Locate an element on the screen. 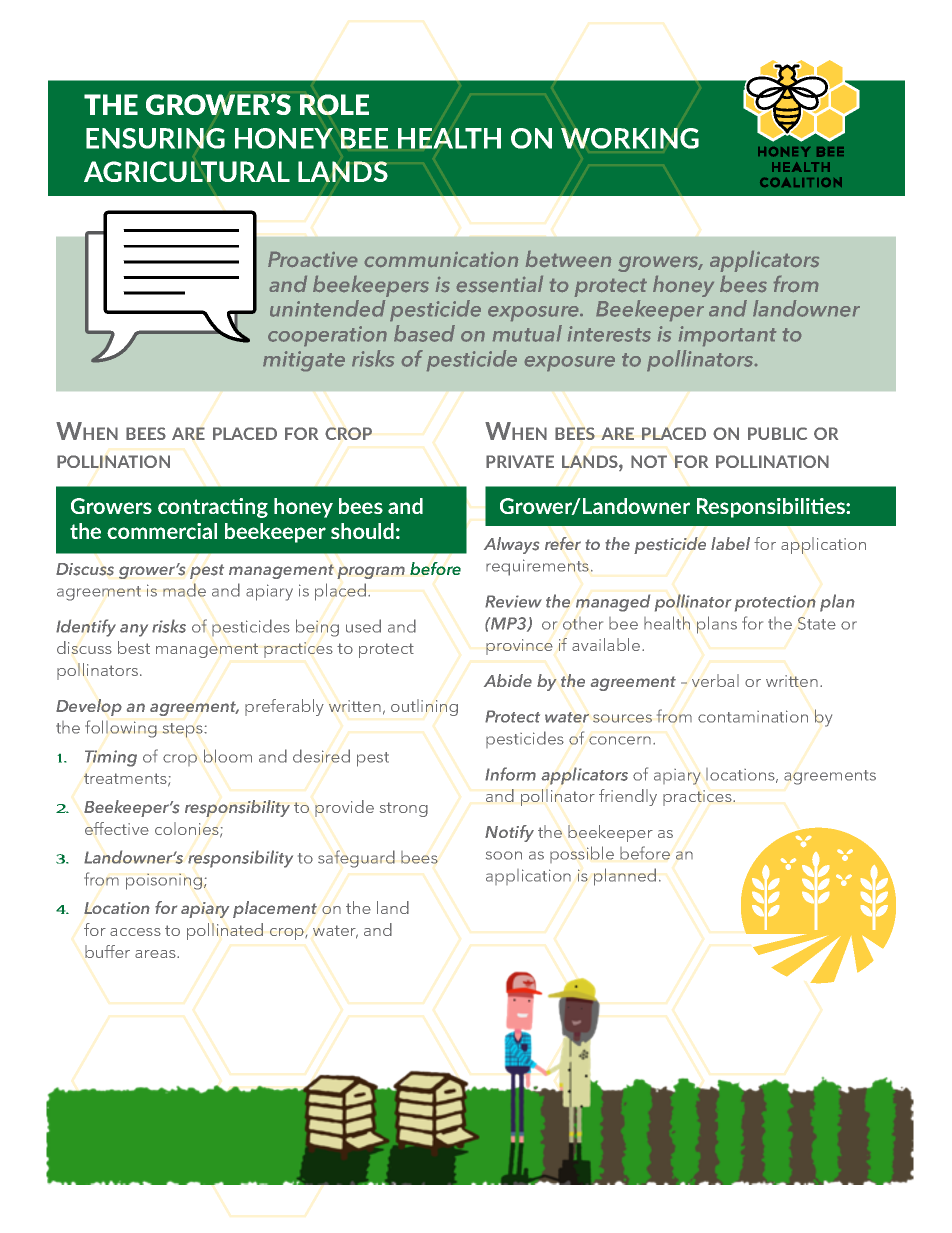 The height and width of the screenshot is (1233, 952). important is located at coordinates (727, 336).
